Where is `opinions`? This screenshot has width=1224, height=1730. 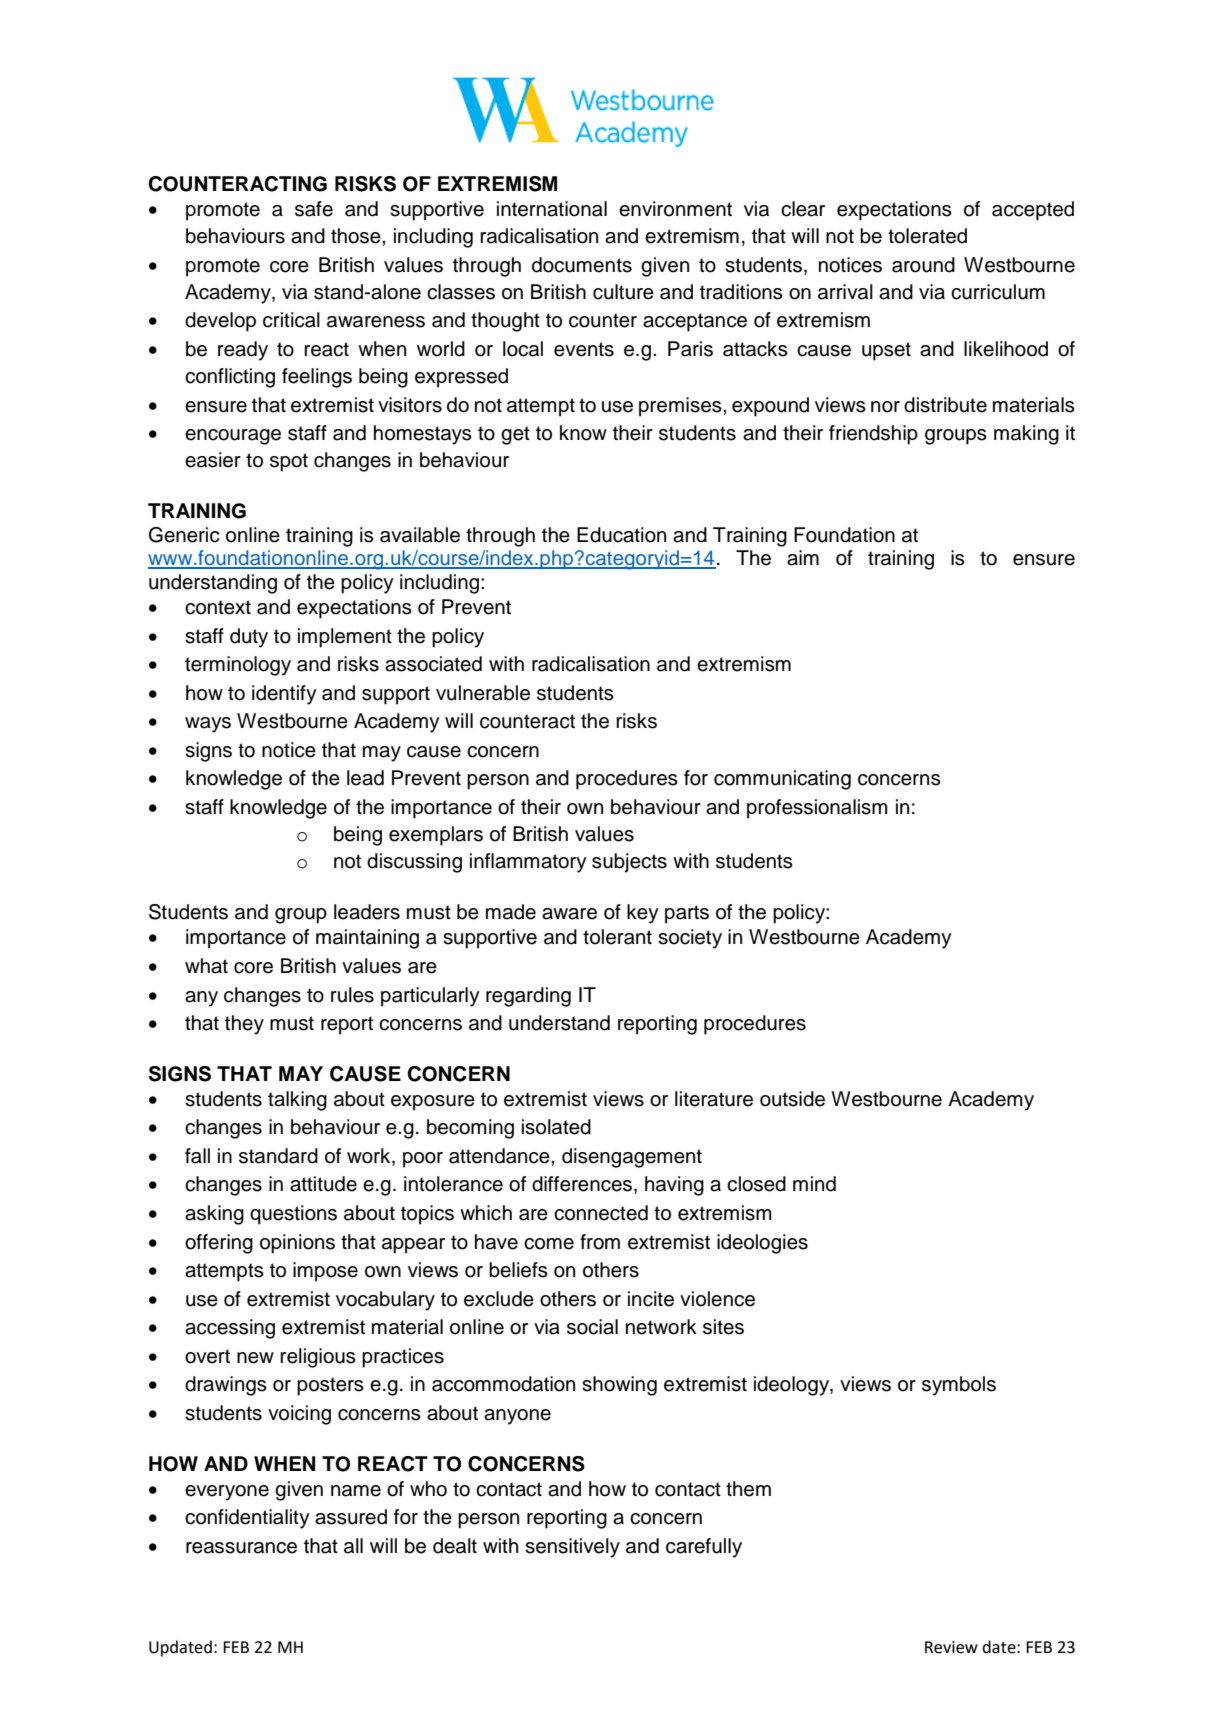
opinions is located at coordinates (297, 1244).
